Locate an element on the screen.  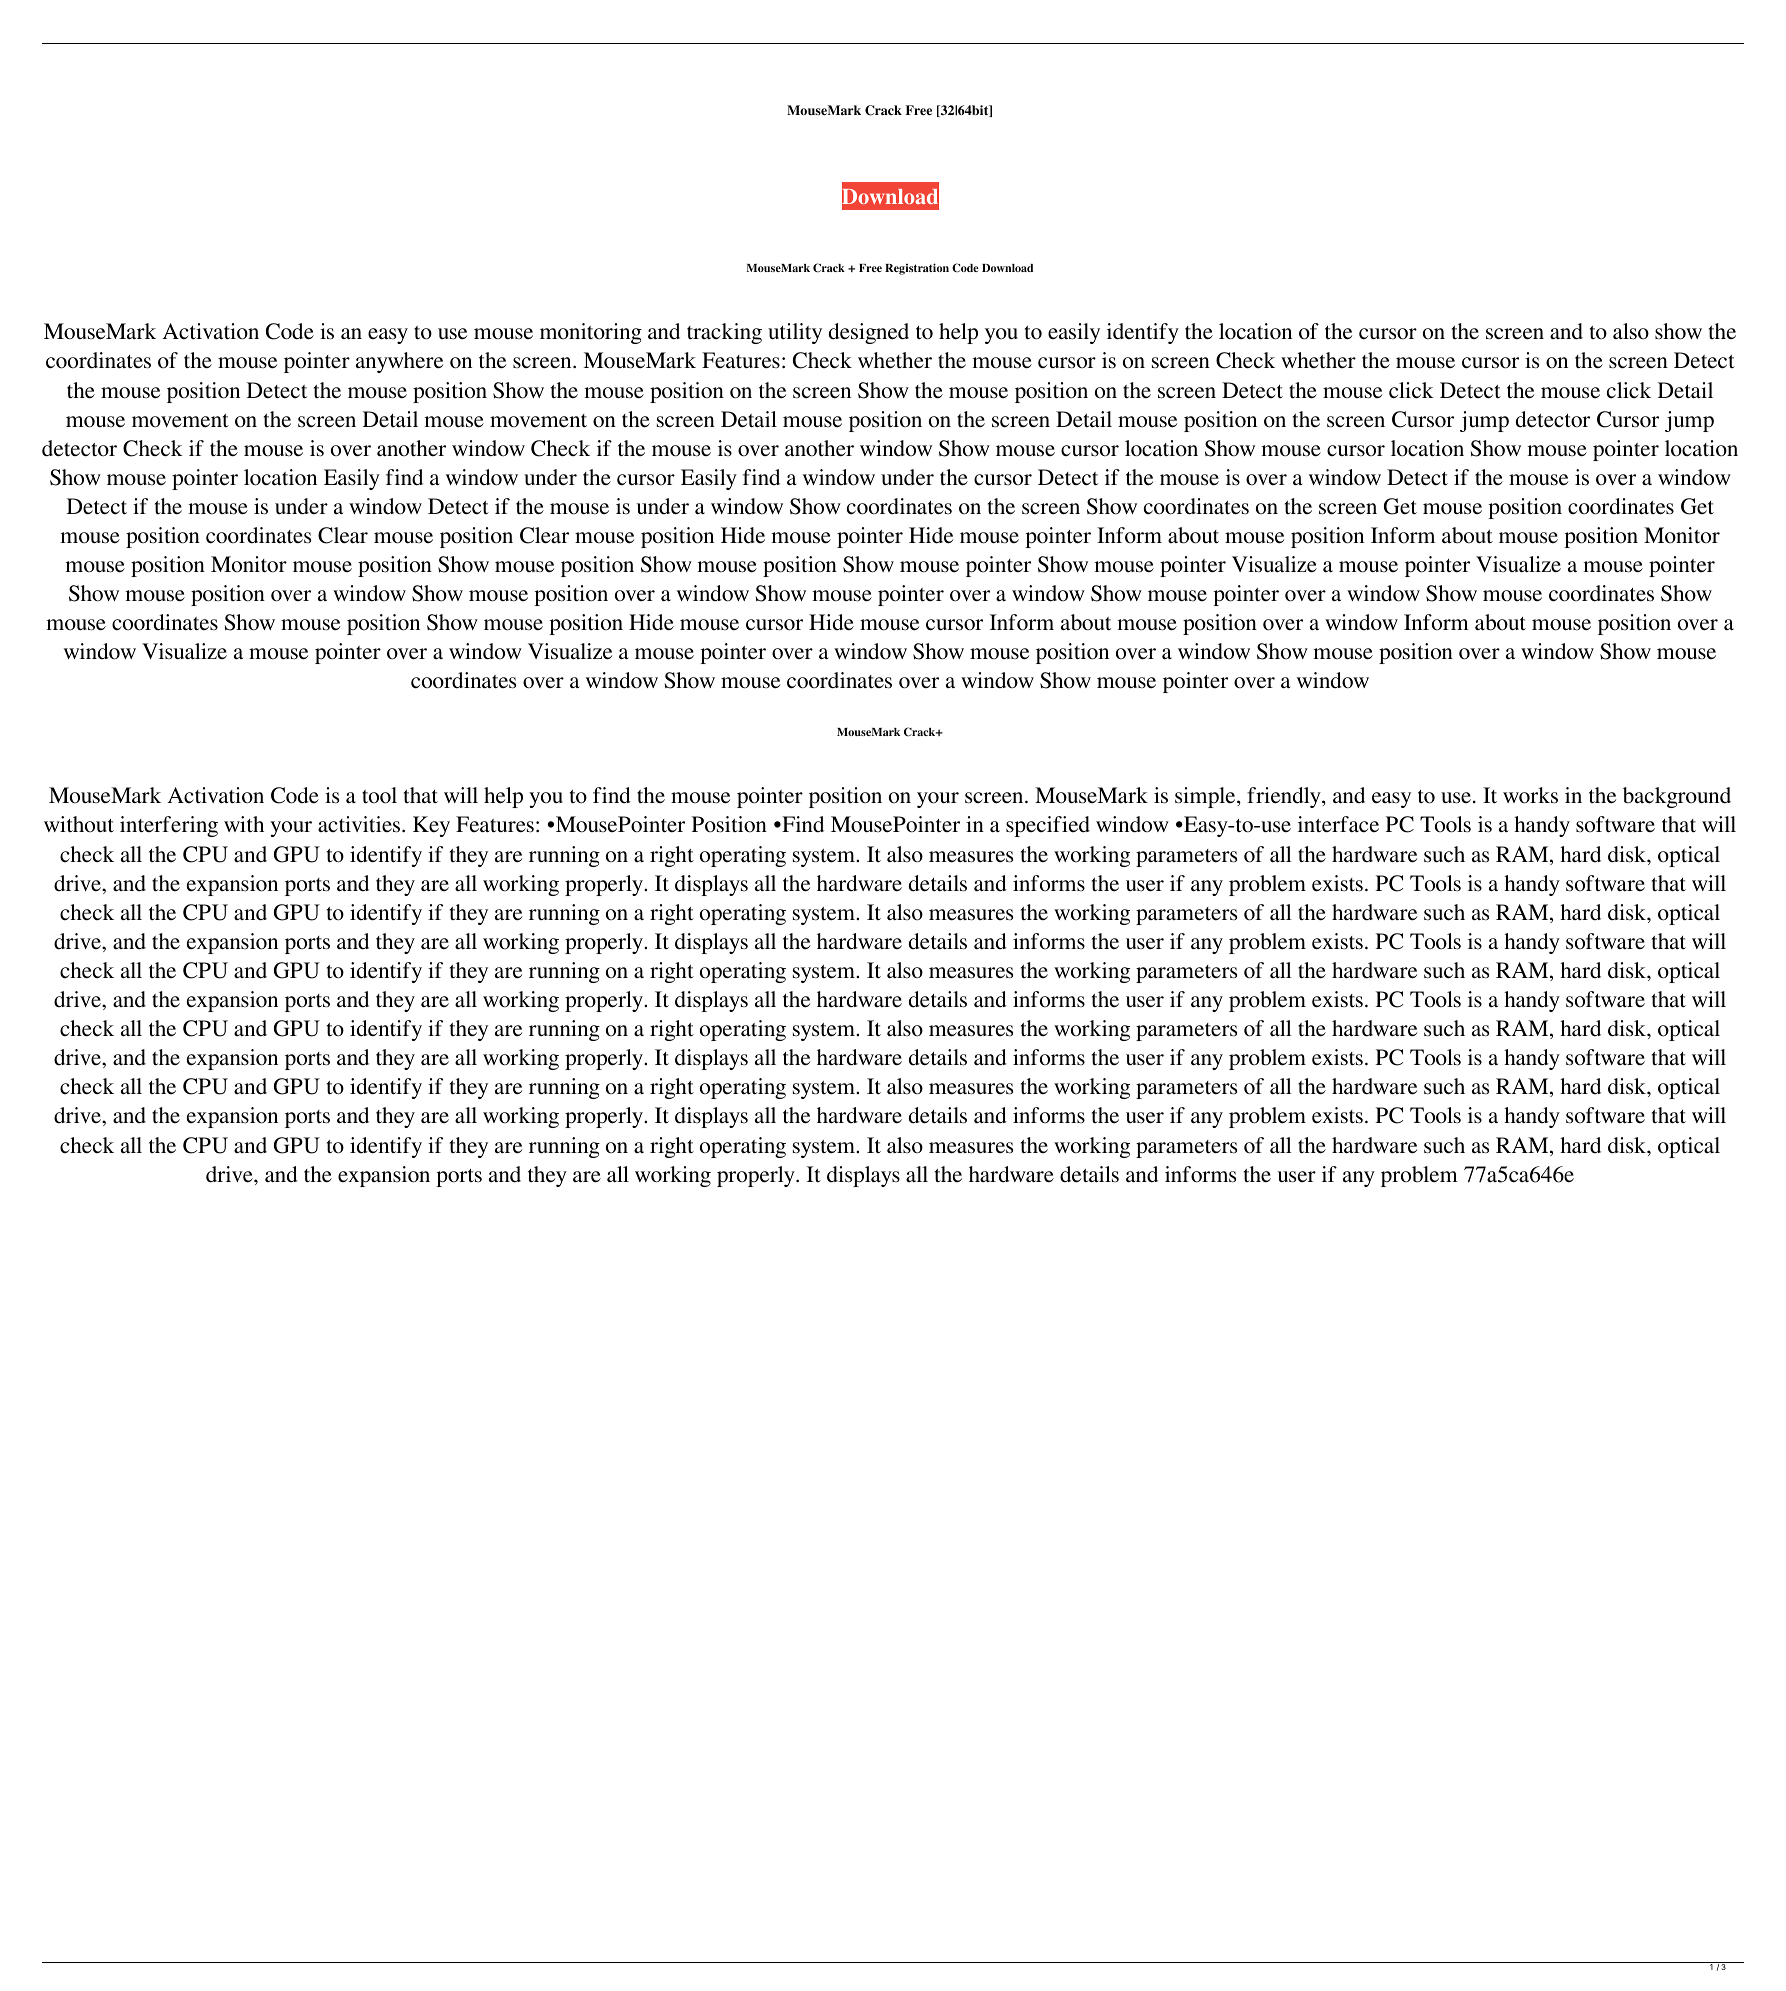
tracking is located at coordinates (724, 333).
